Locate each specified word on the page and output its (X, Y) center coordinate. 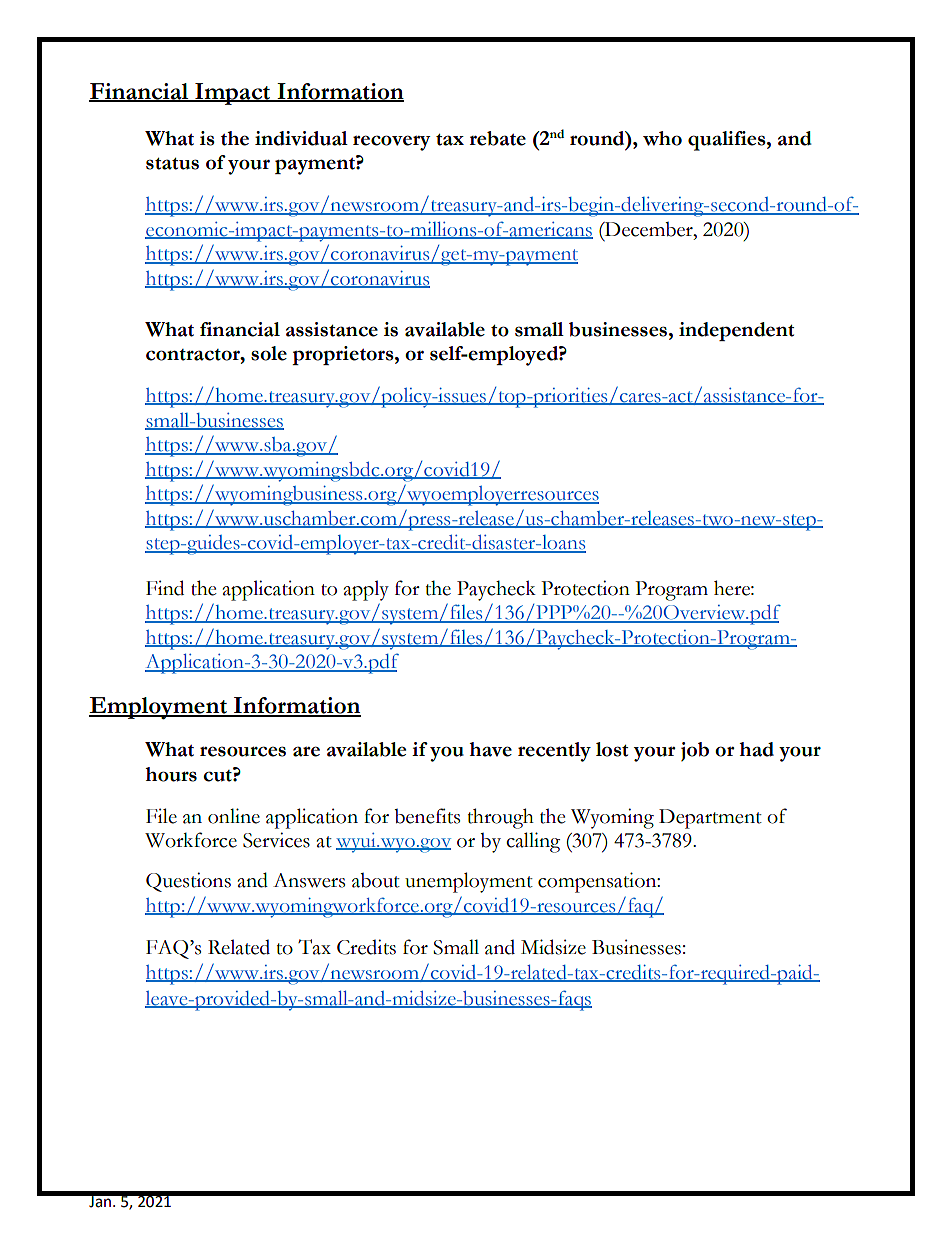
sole (269, 353)
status (172, 164)
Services (276, 840)
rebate (498, 138)
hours (171, 774)
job (695, 751)
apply (366, 590)
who (662, 138)
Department (710, 819)
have (490, 749)
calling (533, 842)
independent (736, 331)
